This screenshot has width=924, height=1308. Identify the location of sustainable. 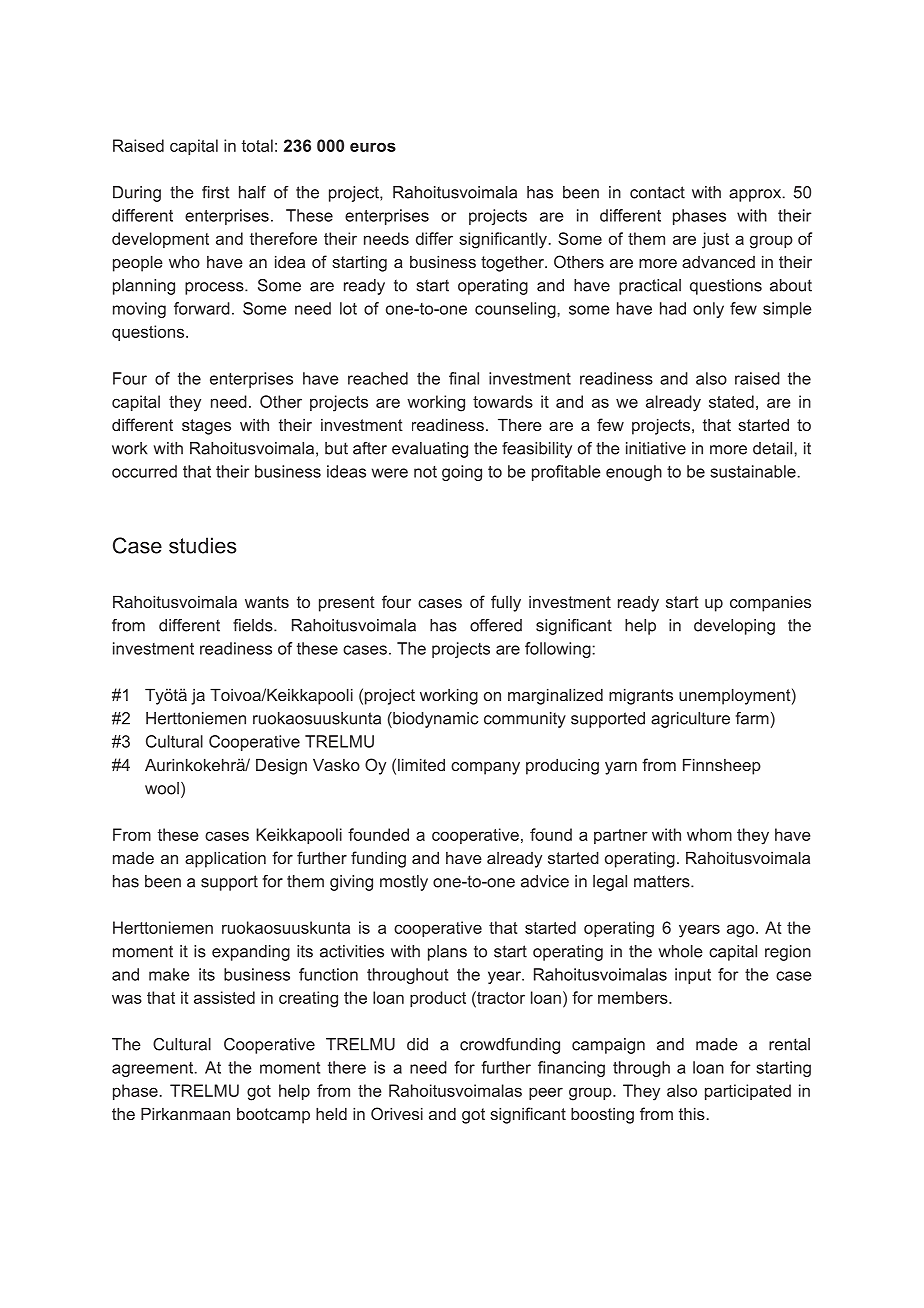
(753, 471).
